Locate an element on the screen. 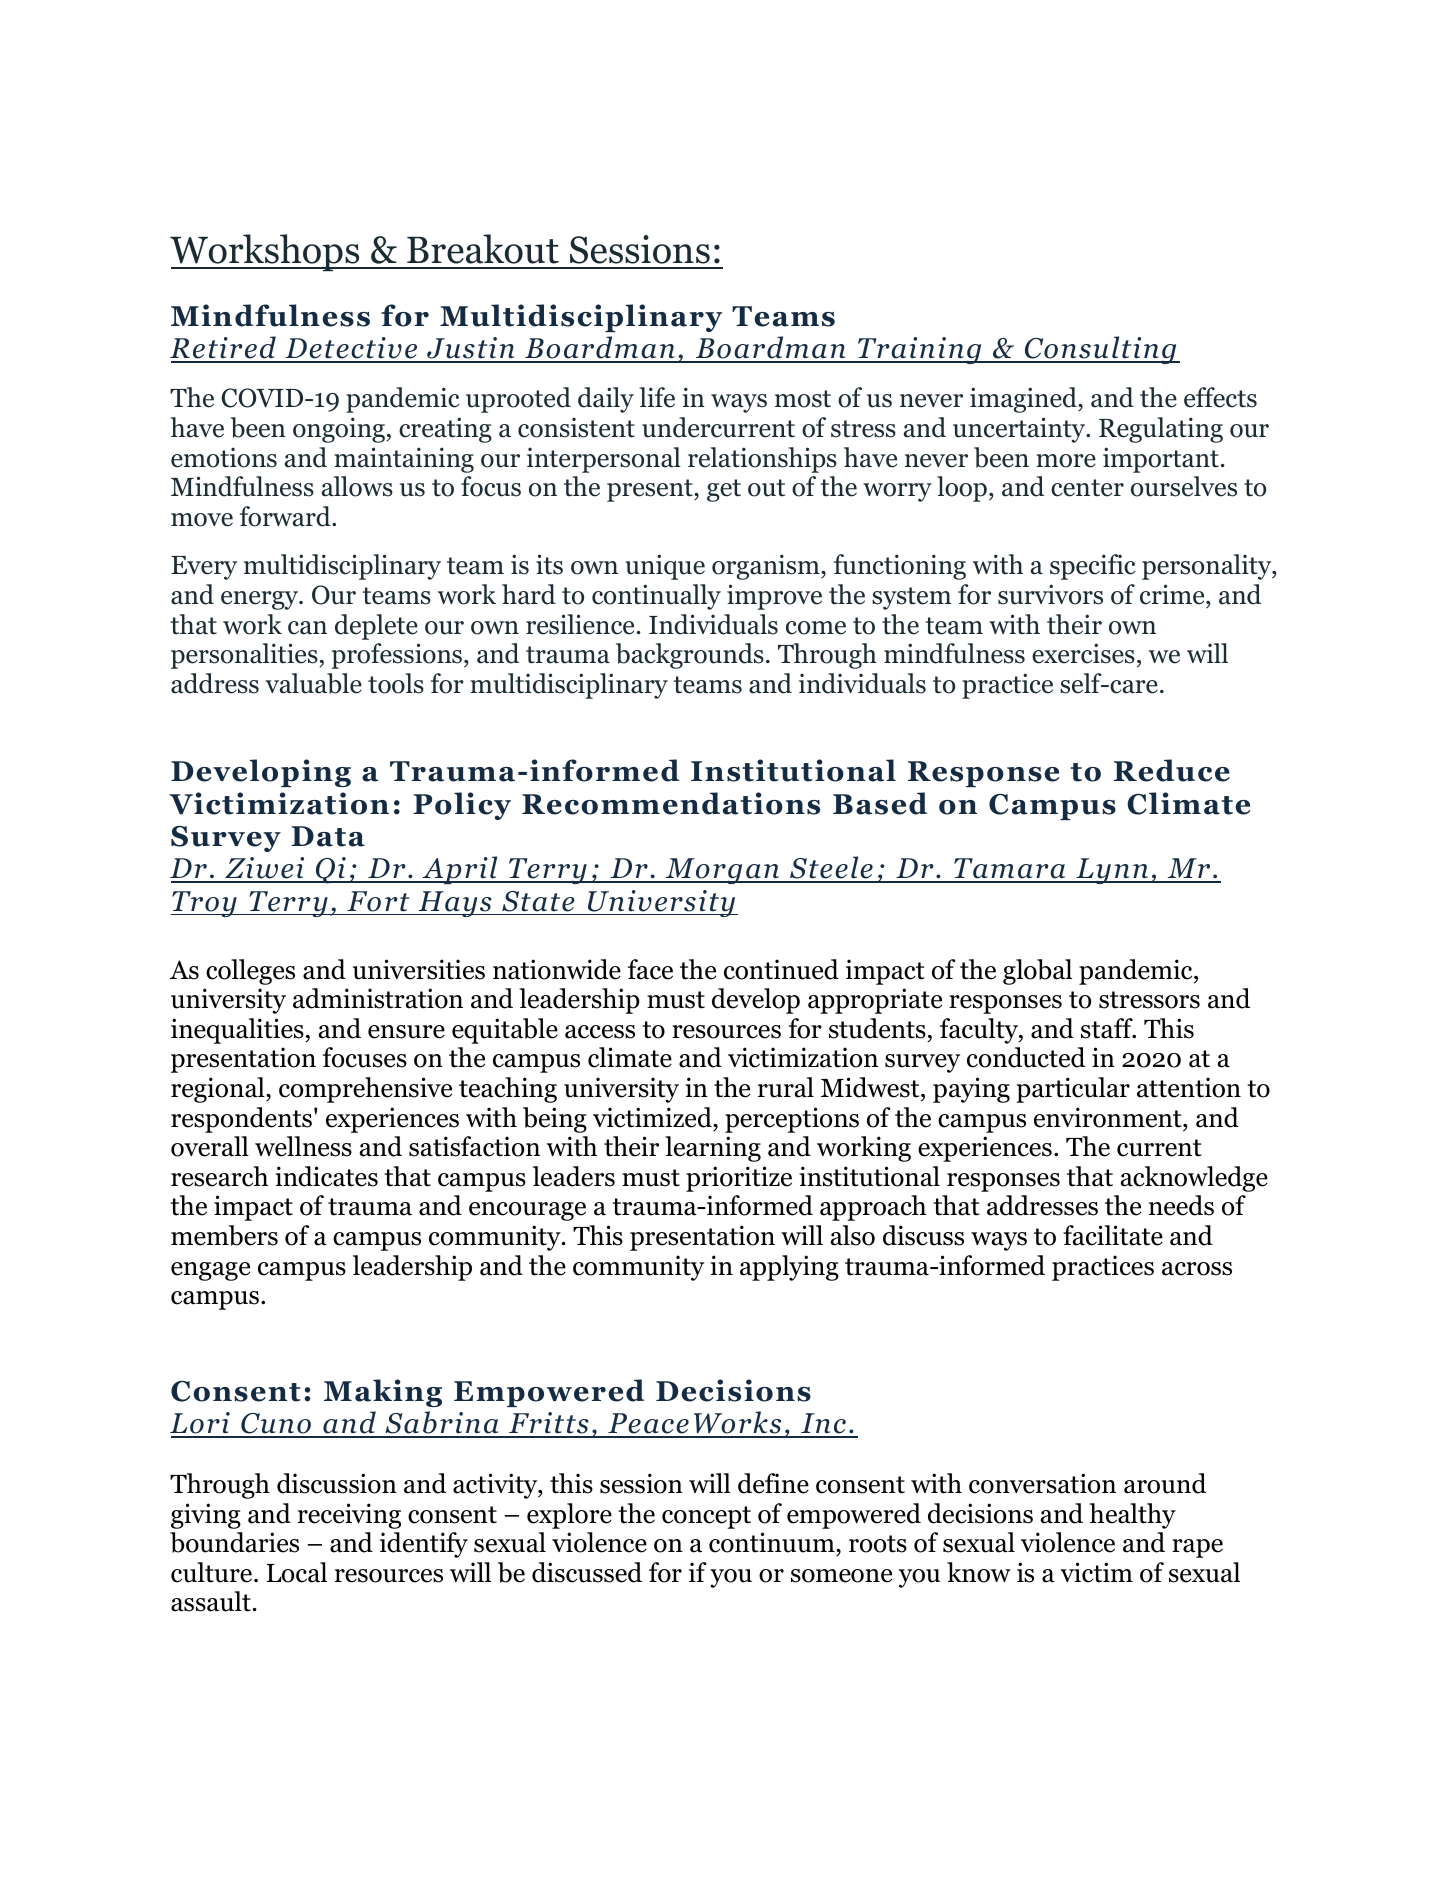  life is located at coordinates (657, 397).
